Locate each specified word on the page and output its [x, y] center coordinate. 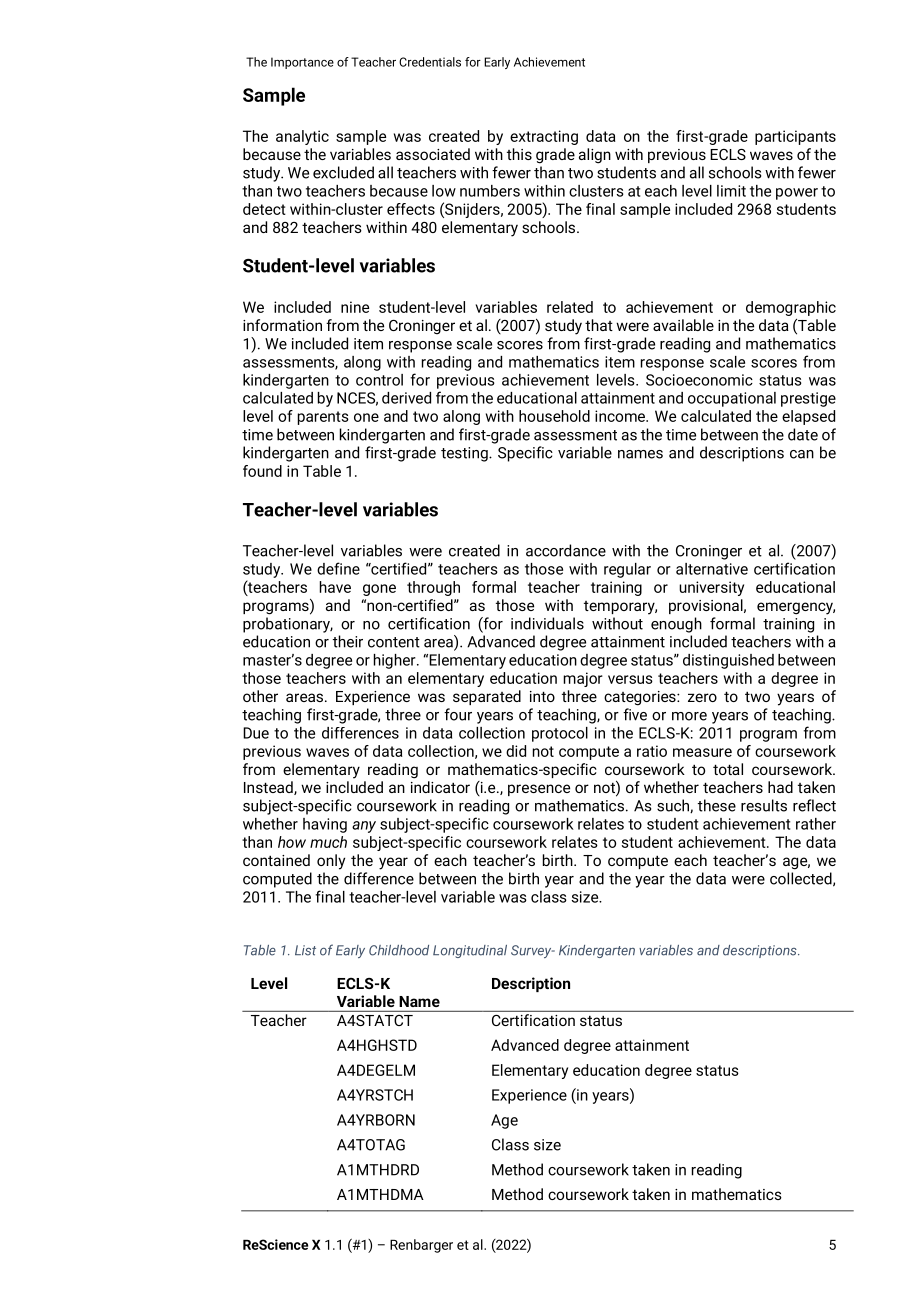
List [305, 950]
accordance [566, 550]
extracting [544, 137]
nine [355, 307]
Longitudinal [470, 951]
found [262, 471]
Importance [302, 63]
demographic [791, 308]
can [802, 454]
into [542, 696]
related [570, 307]
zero [702, 697]
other [260, 696]
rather [816, 824]
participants [795, 137]
